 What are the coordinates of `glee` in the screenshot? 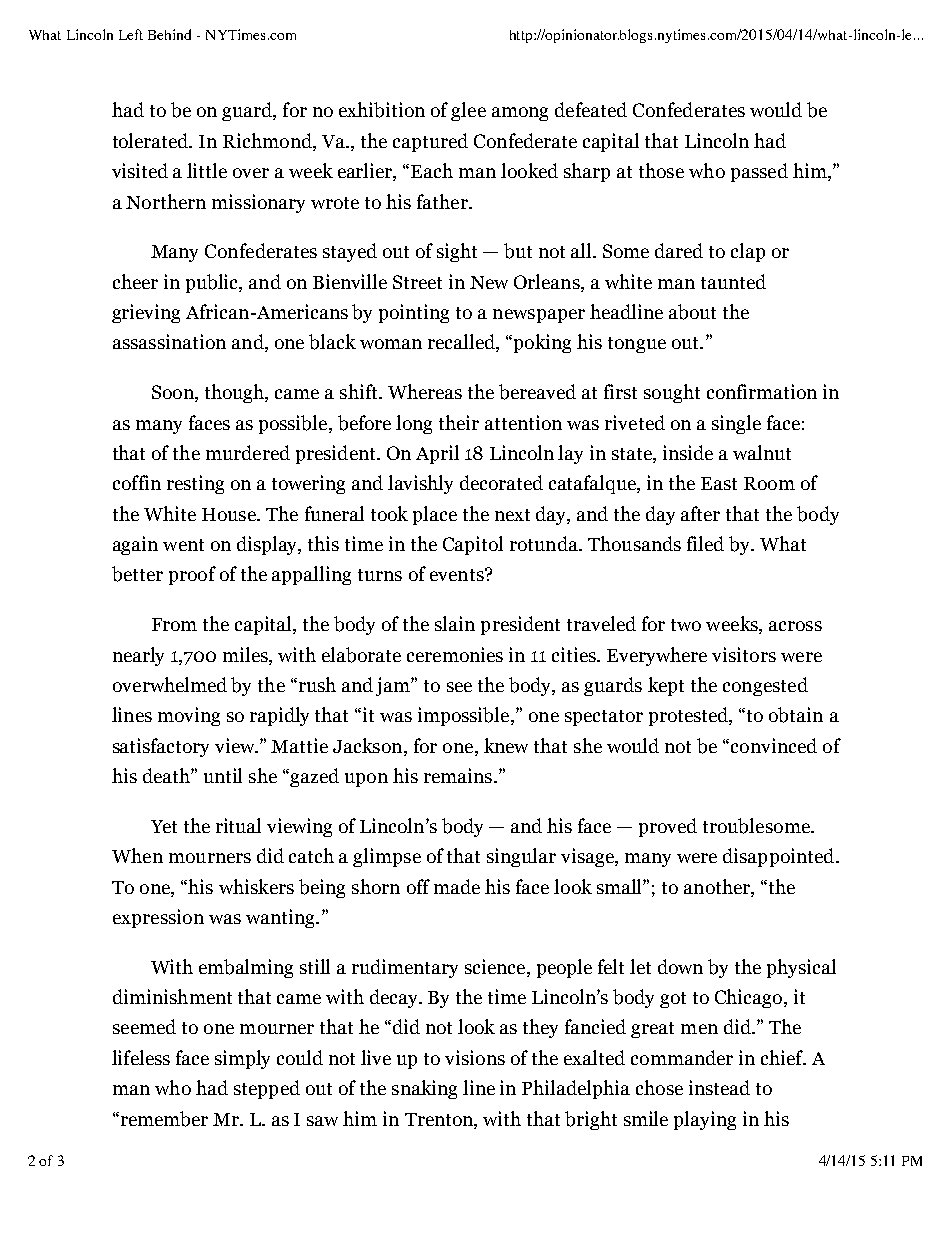 It's located at (468, 111).
